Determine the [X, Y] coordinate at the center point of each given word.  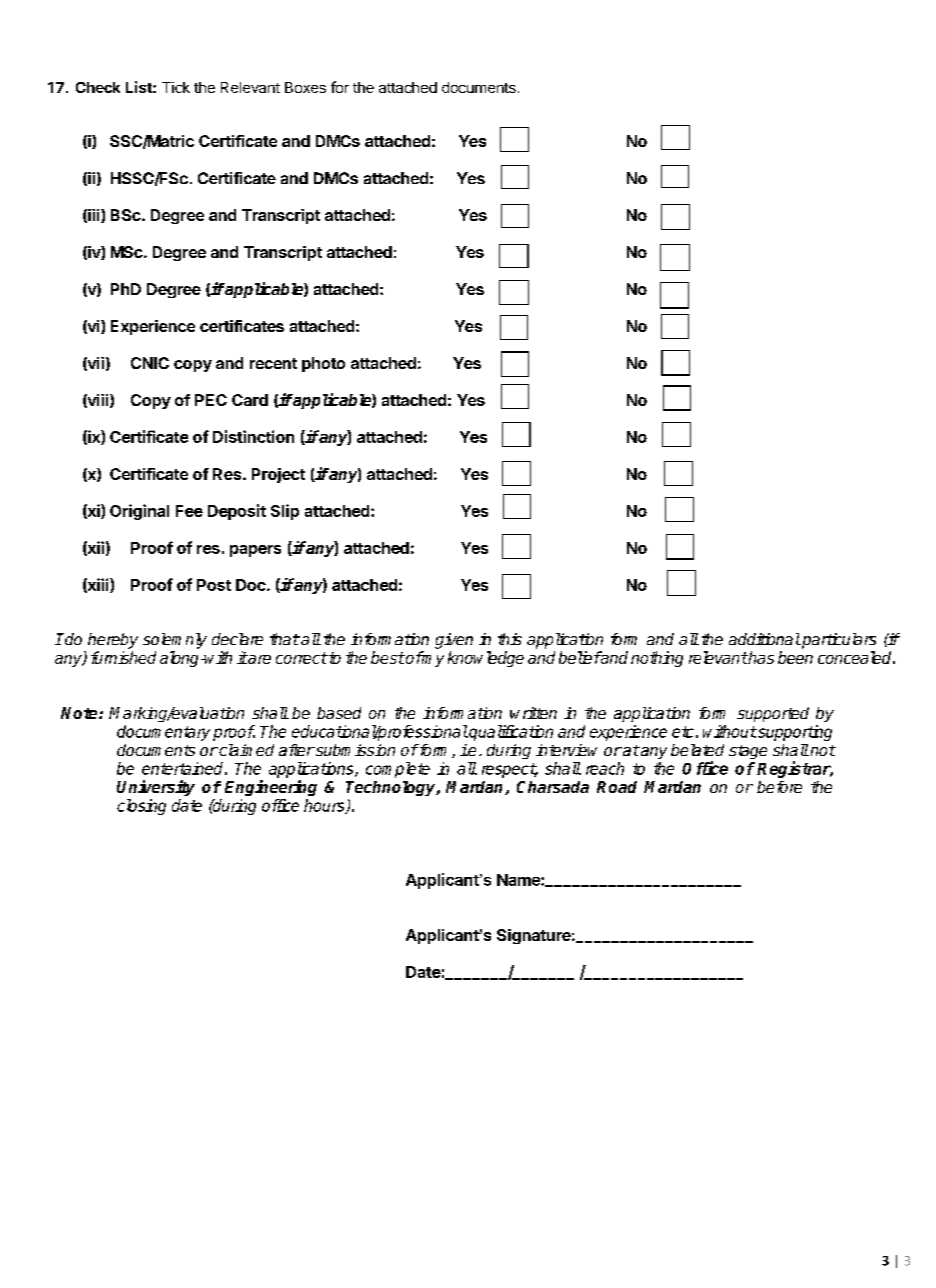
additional [764, 639]
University [156, 788]
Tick [176, 87]
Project [278, 475]
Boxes [305, 87]
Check [98, 87]
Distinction [253, 436]
